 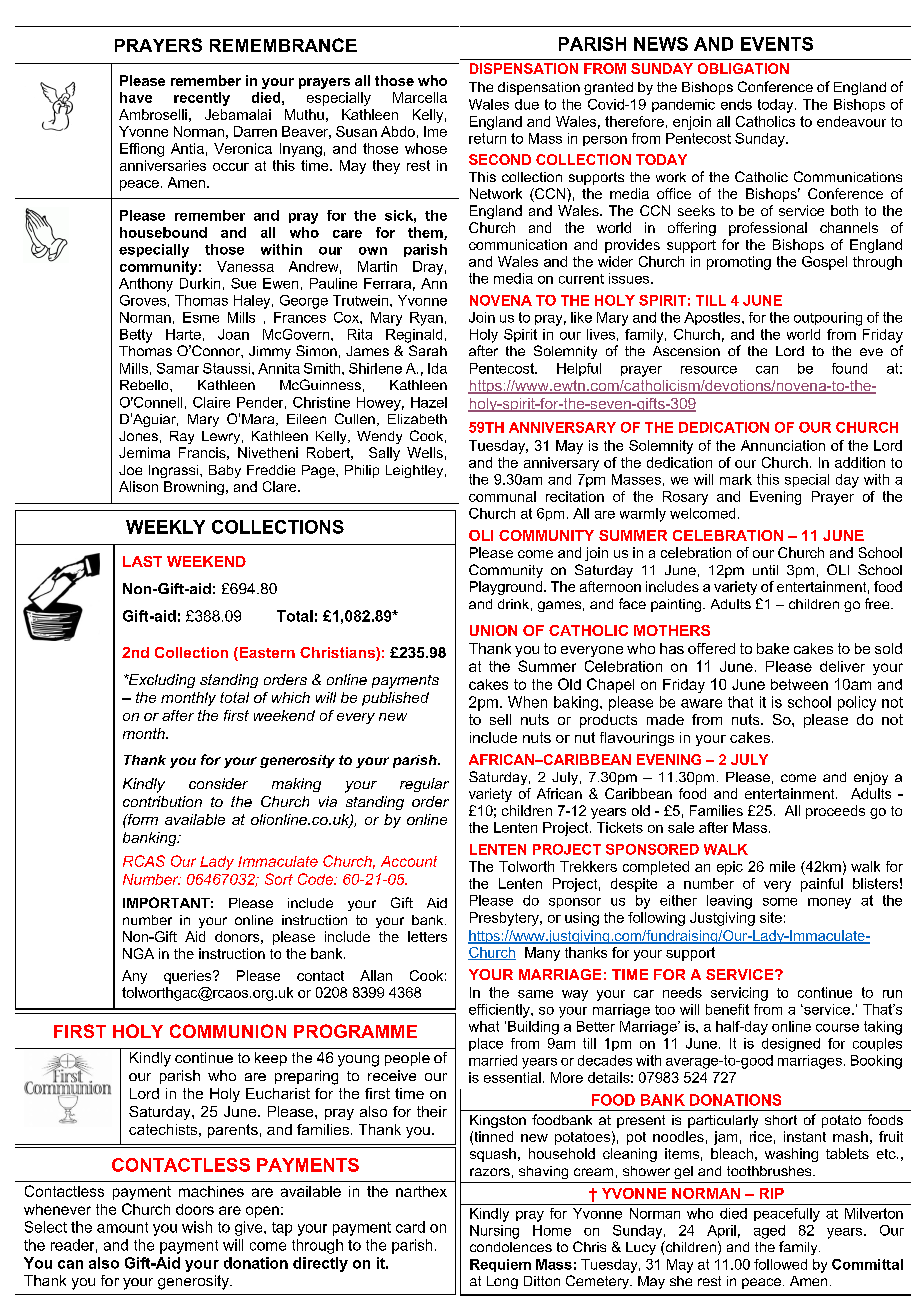 What do you see at coordinates (743, 68) in the screenshot?
I see `OBLIGATION` at bounding box center [743, 68].
